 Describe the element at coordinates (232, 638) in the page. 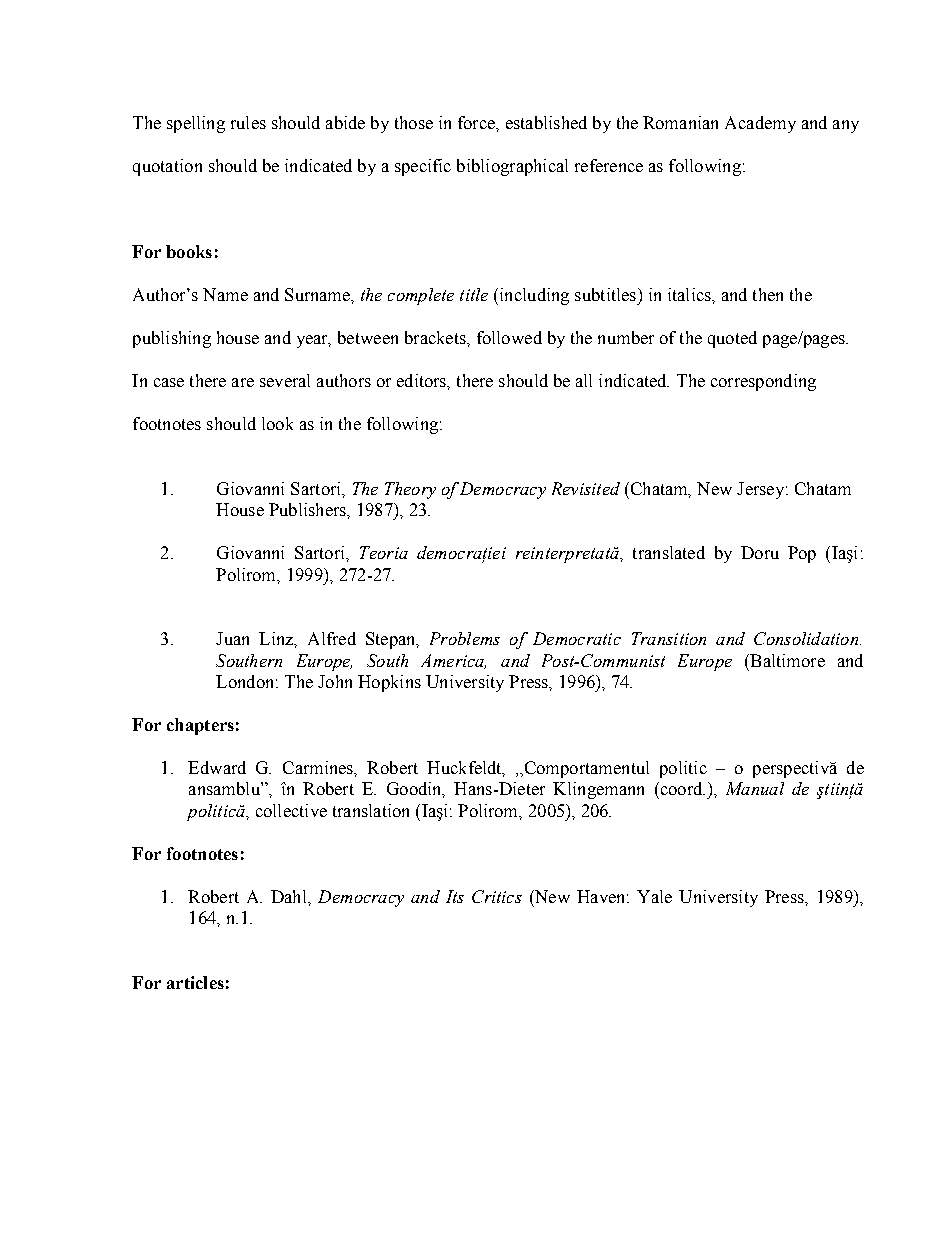

I see `Juan` at that location.
